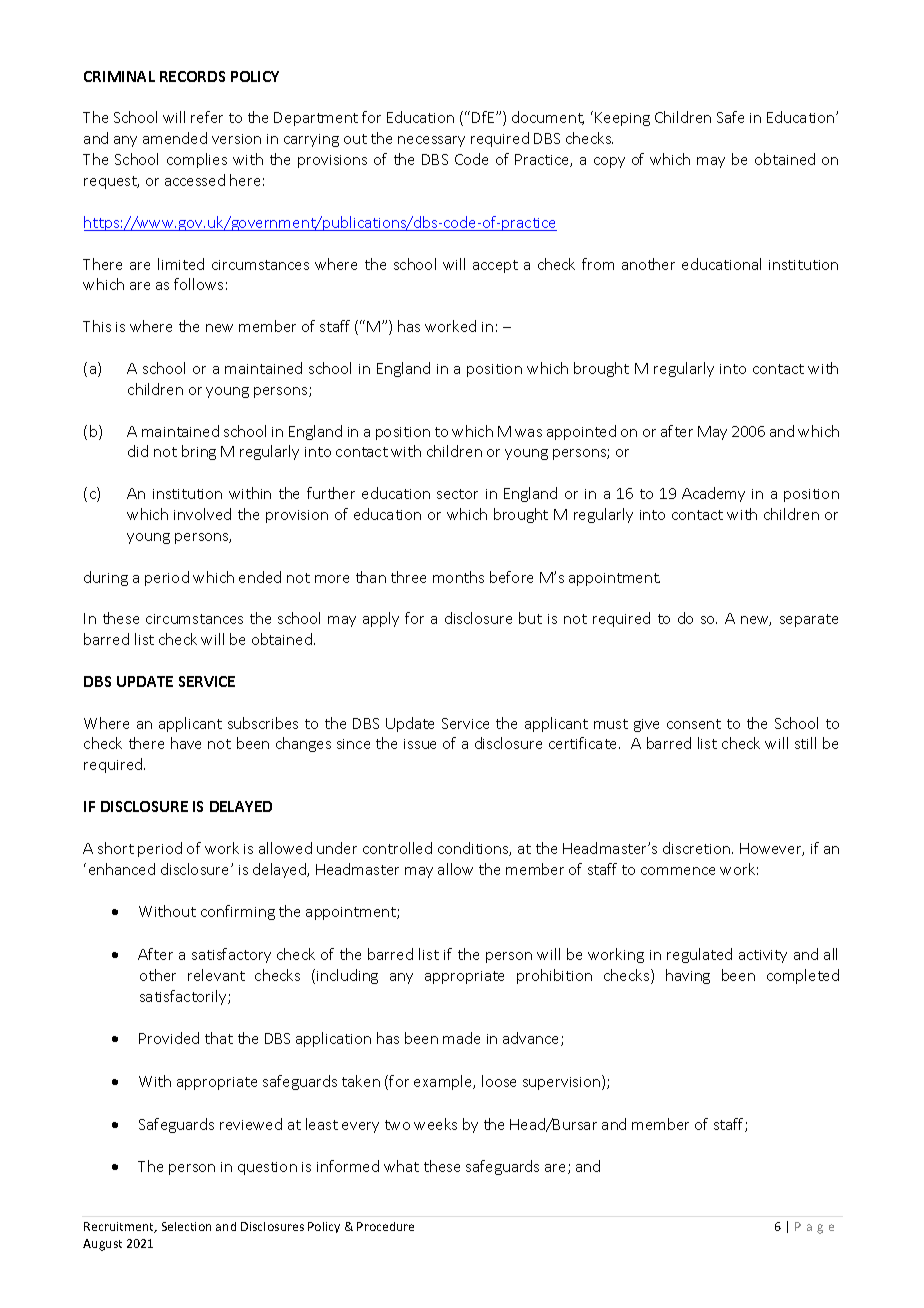 The height and width of the document is (1308, 924). What do you see at coordinates (207, 117) in the document?
I see `refer` at bounding box center [207, 117].
